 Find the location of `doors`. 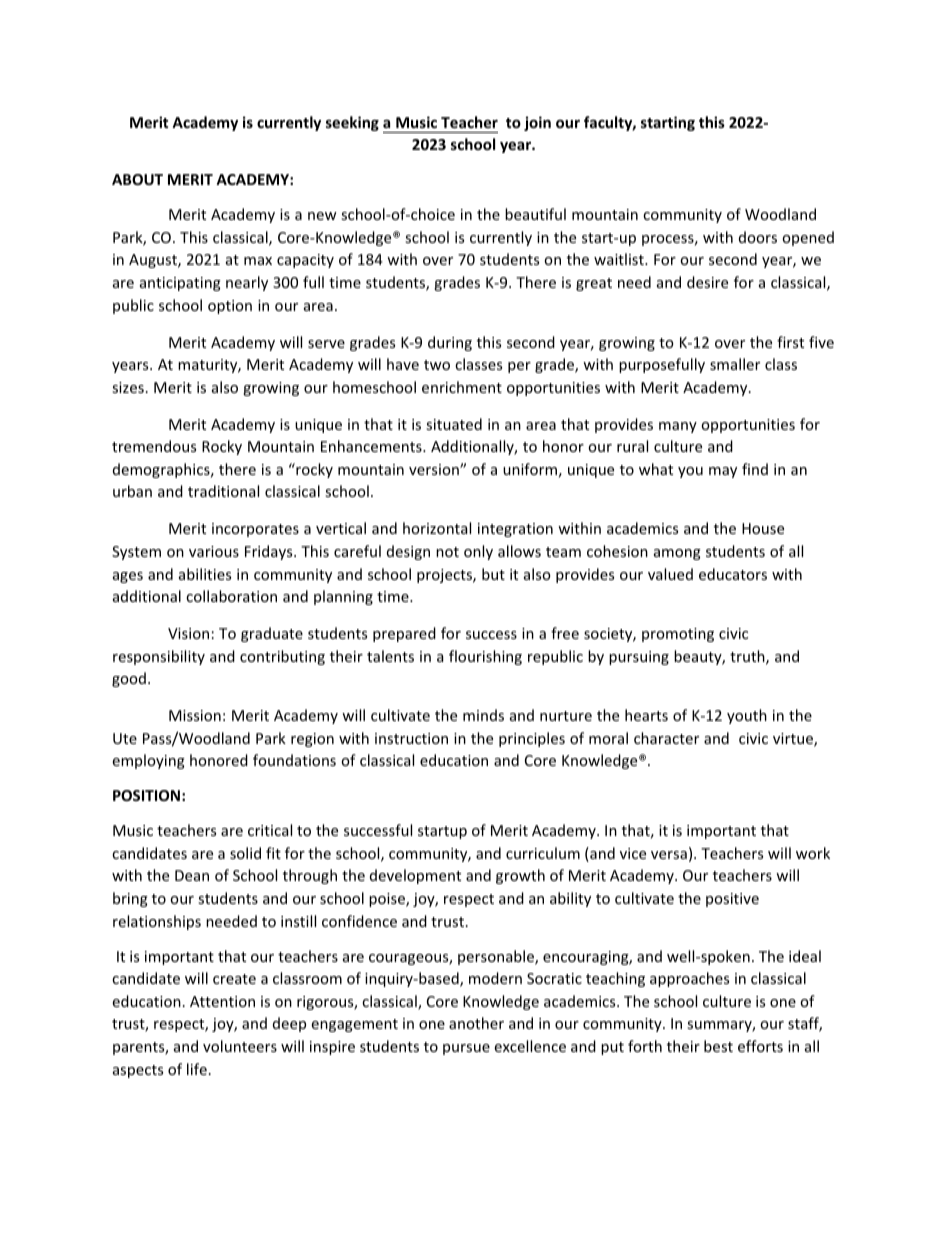

doors is located at coordinates (758, 237).
